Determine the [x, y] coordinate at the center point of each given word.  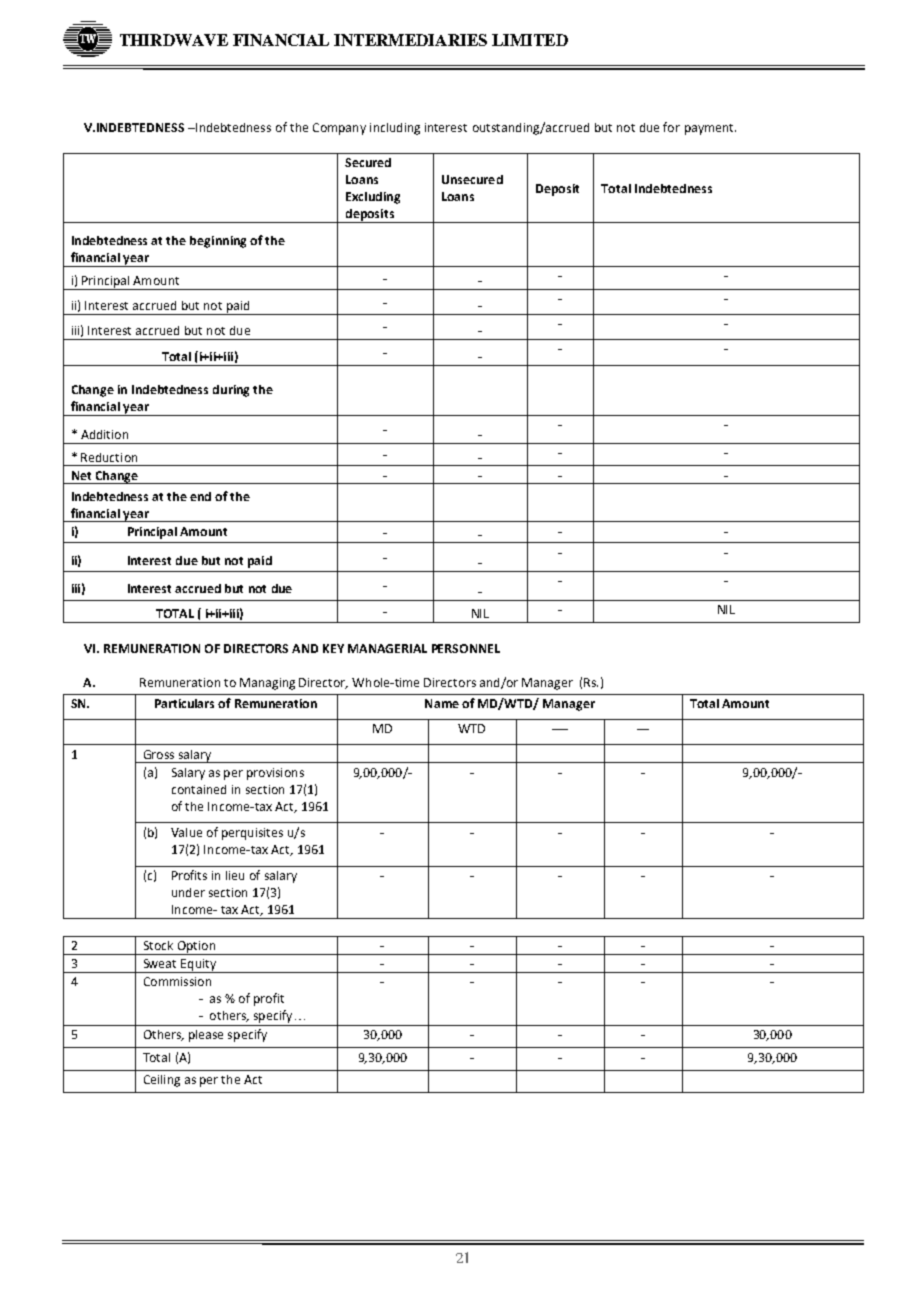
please [206, 1036]
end [200, 496]
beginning [218, 242]
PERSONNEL [466, 648]
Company [339, 129]
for [671, 127]
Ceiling [162, 1081]
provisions [275, 774]
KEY [333, 648]
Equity [199, 966]
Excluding [373, 198]
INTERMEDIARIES [410, 40]
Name [442, 703]
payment [710, 129]
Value [186, 832]
